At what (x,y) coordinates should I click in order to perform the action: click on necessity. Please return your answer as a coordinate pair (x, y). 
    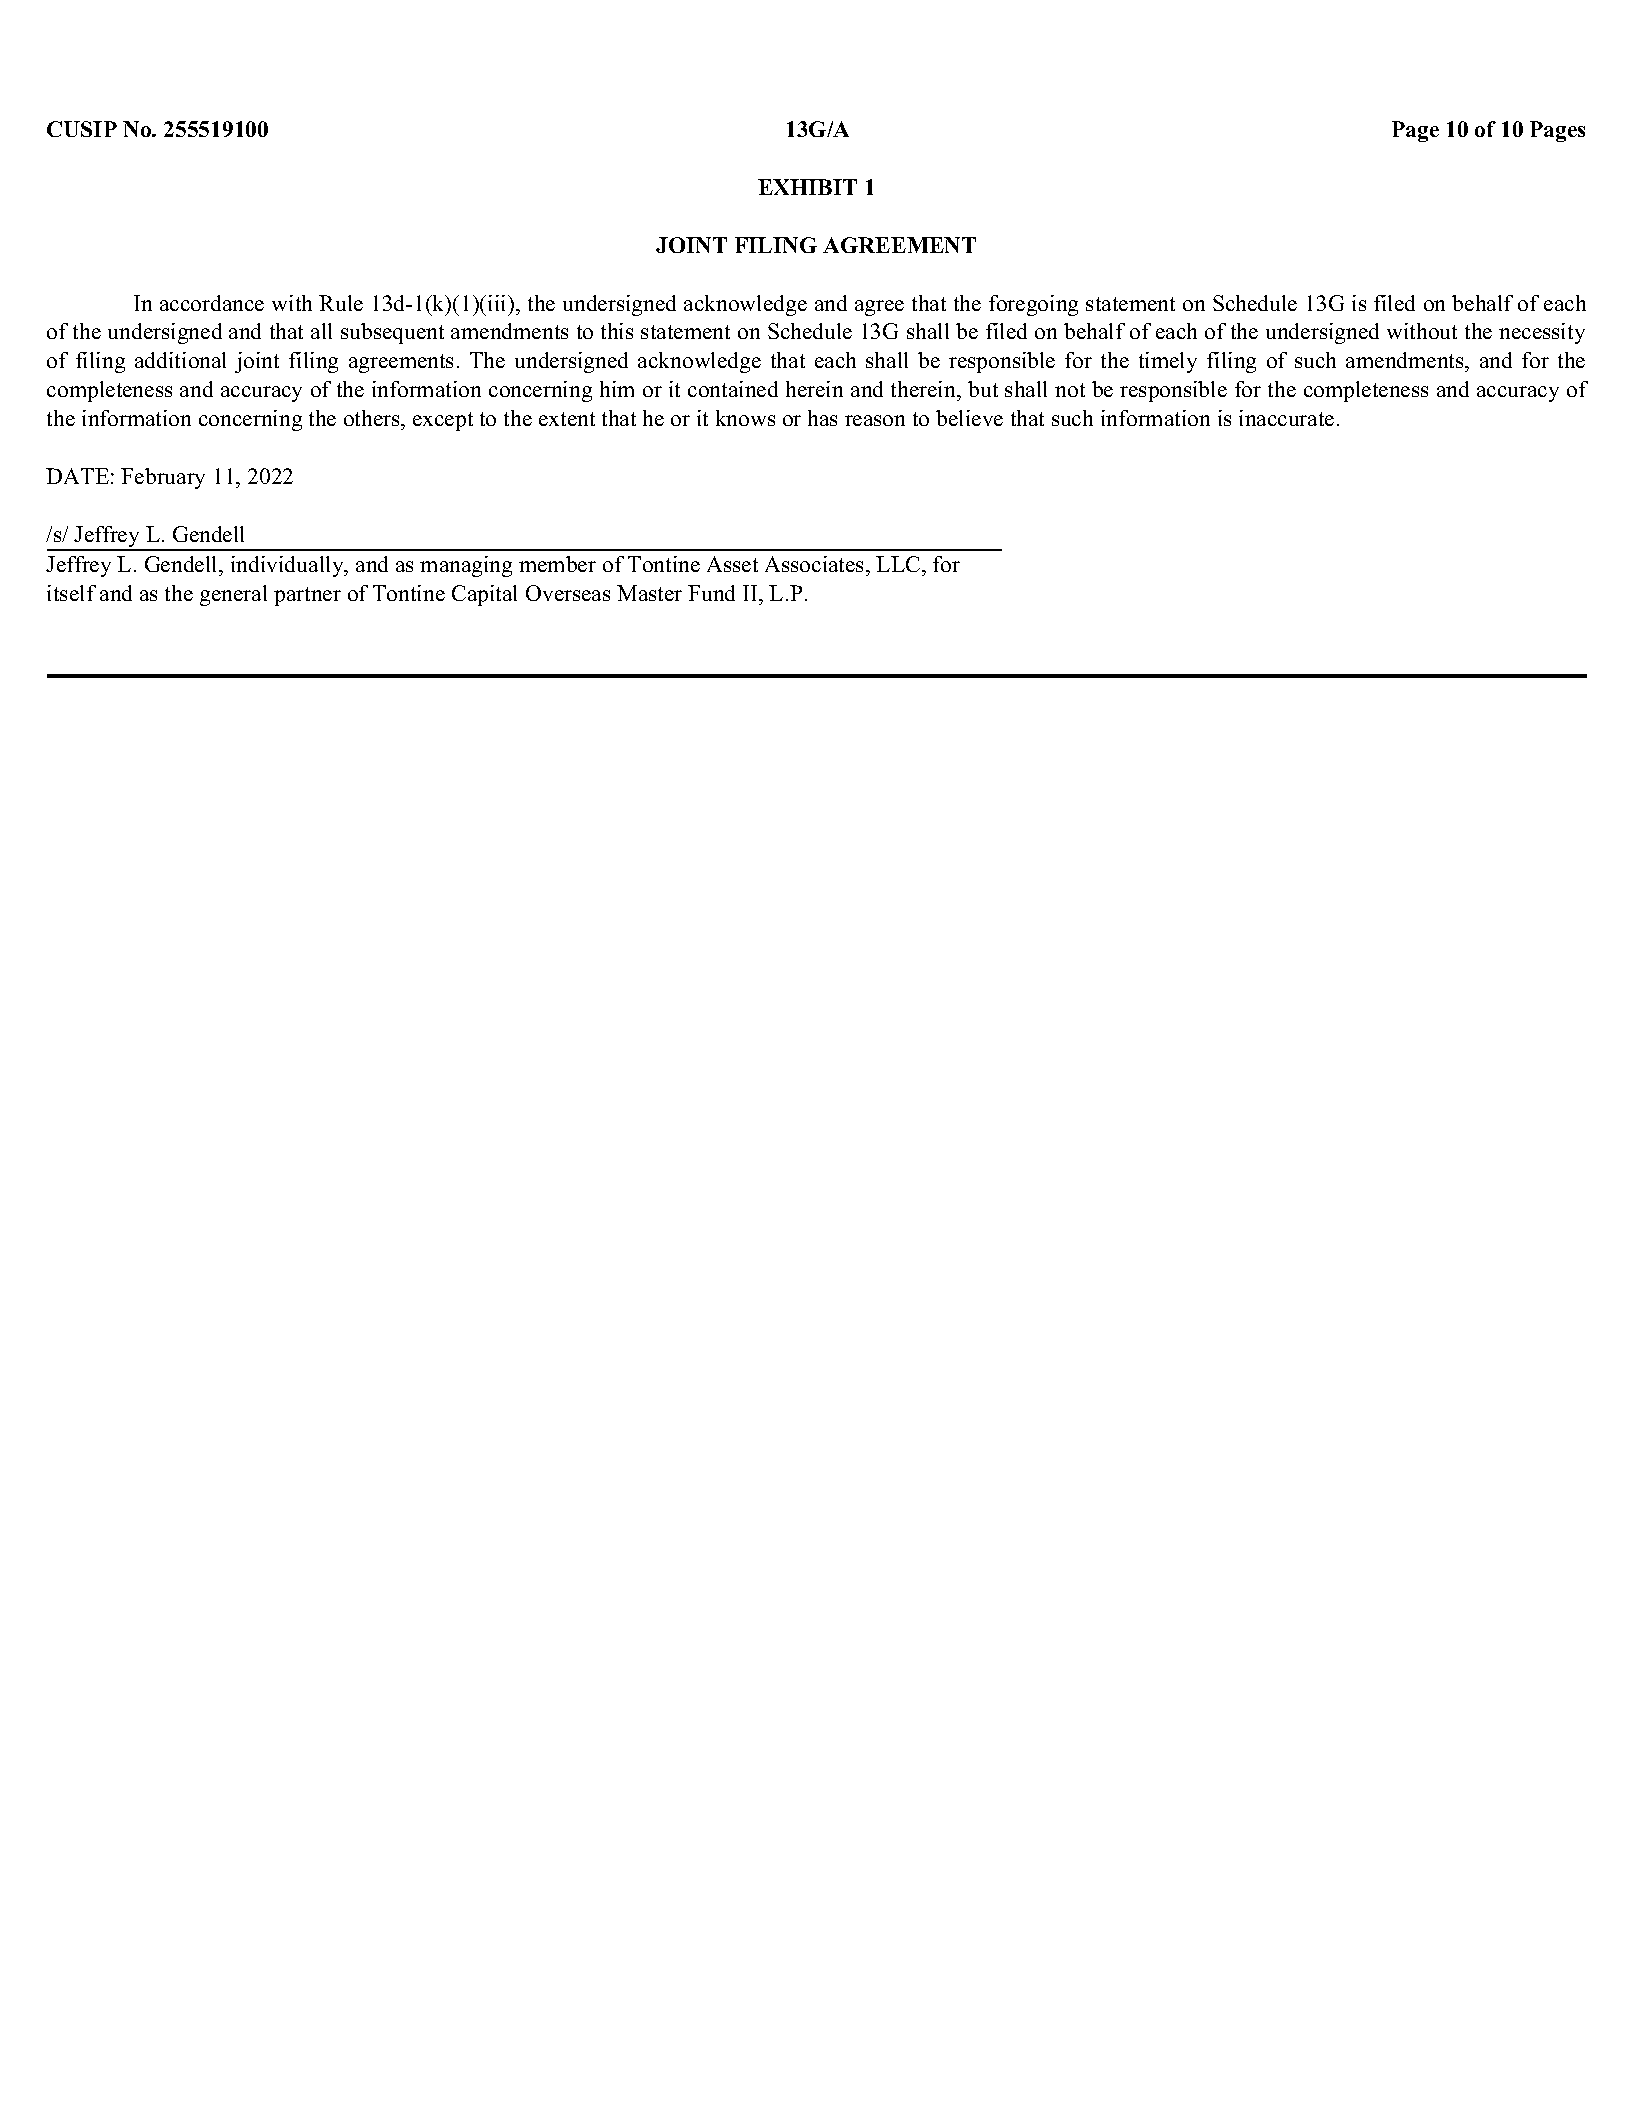
    Looking at the image, I should click on (1542, 333).
